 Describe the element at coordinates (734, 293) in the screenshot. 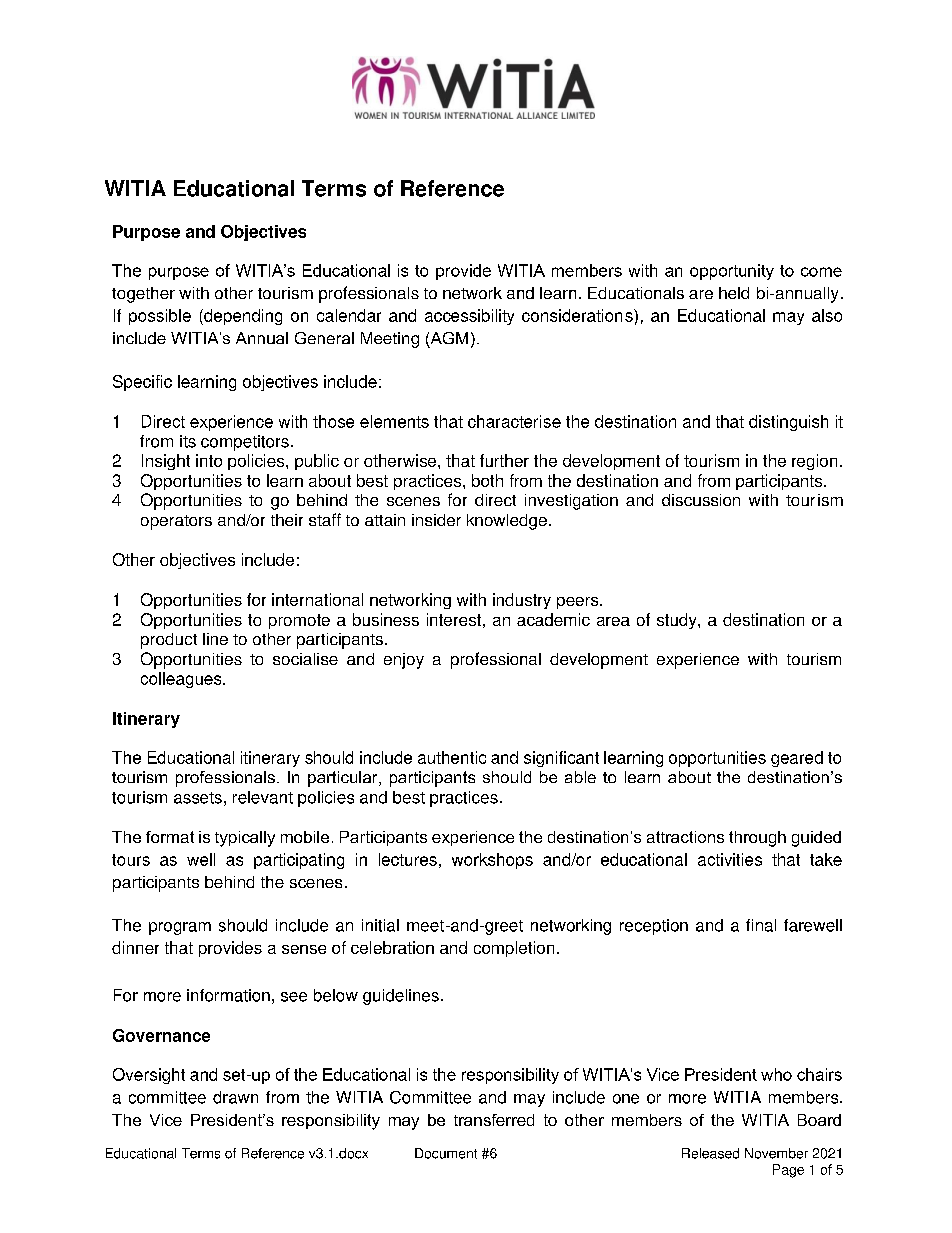

I see `held` at that location.
